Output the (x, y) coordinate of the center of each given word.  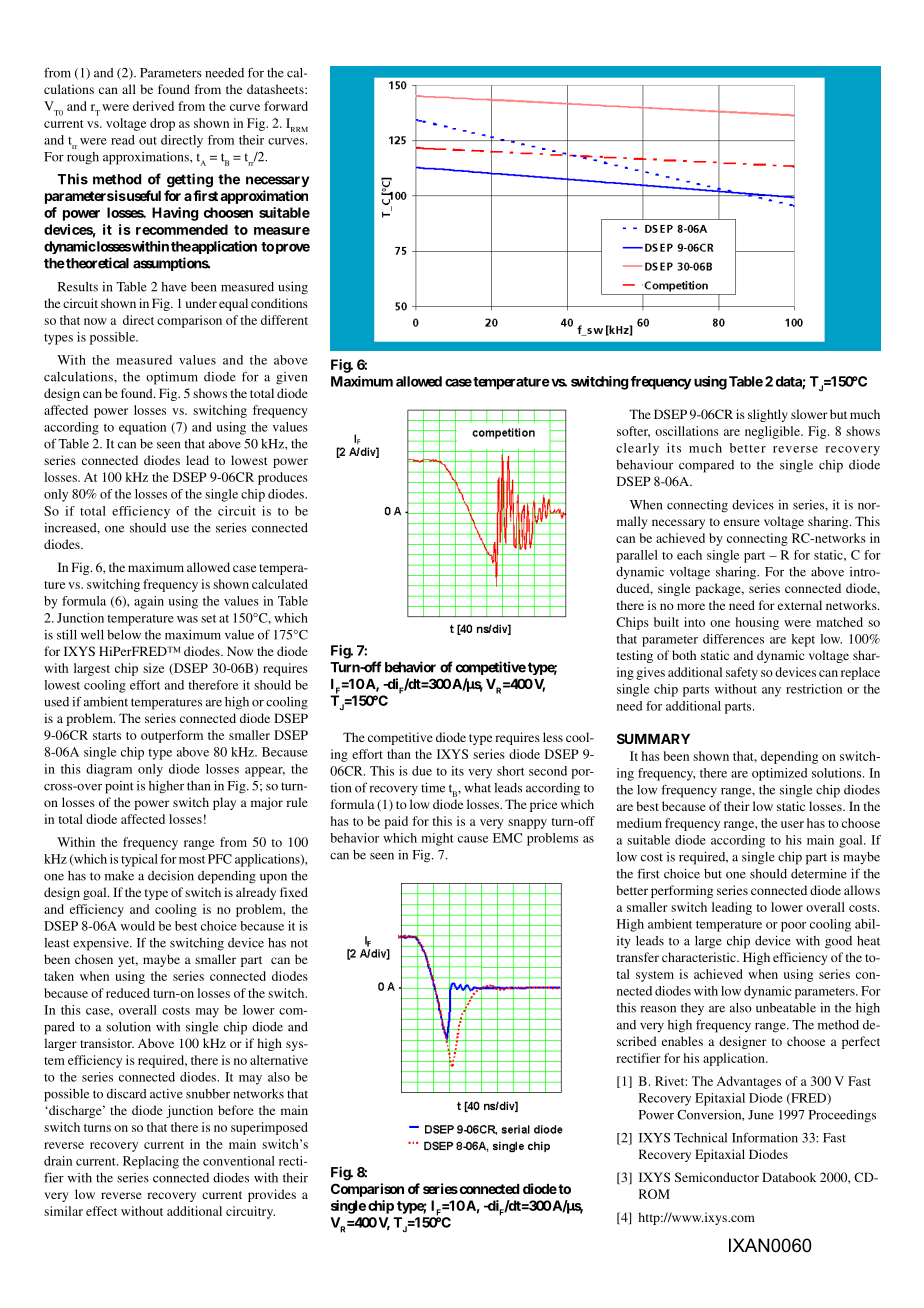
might (437, 839)
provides (272, 1195)
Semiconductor (717, 1177)
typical (139, 860)
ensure (742, 522)
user (792, 824)
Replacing (151, 1162)
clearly (637, 449)
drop (162, 124)
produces (283, 478)
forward (286, 106)
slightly (768, 415)
